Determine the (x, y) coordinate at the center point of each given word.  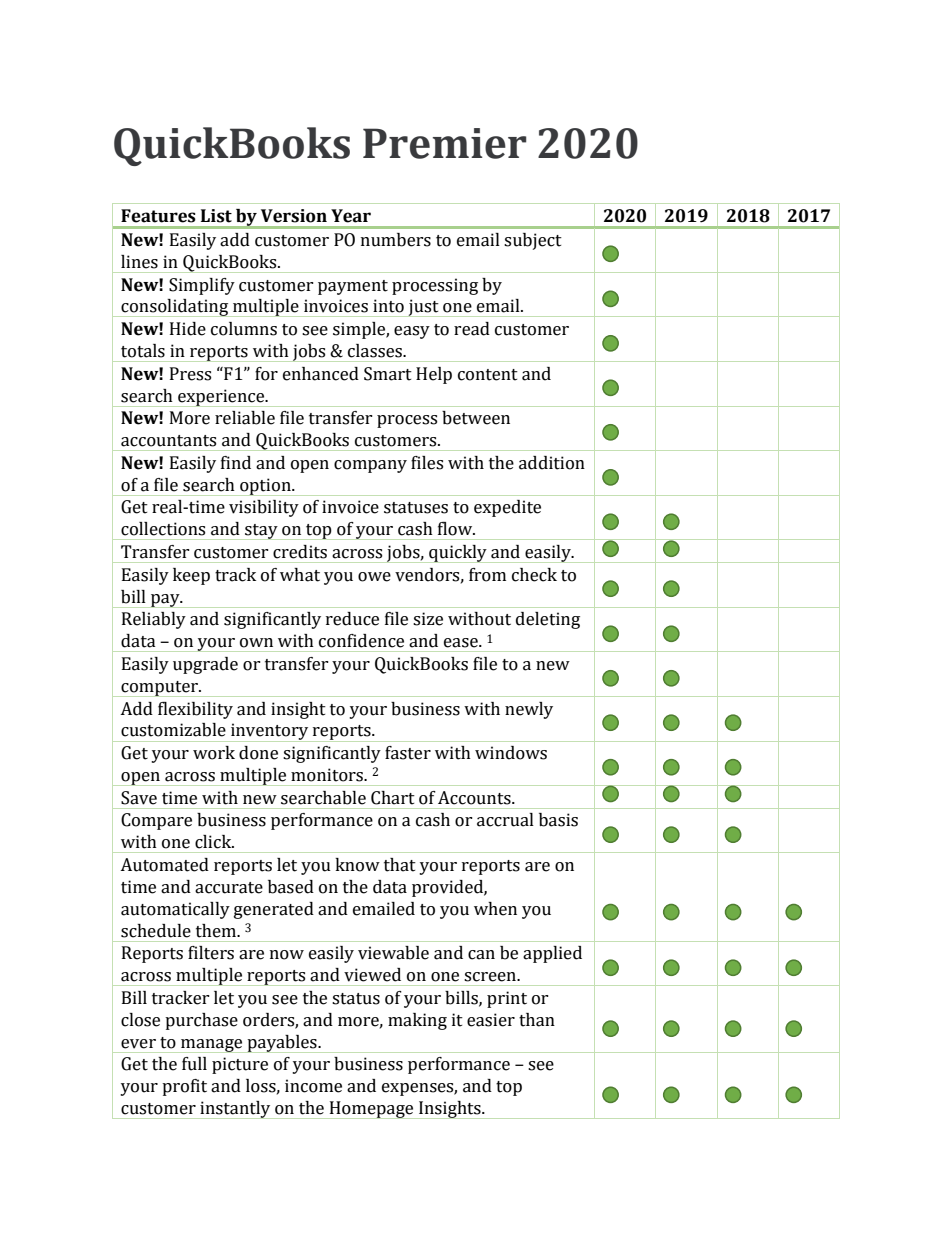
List (216, 216)
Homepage (371, 1110)
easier (491, 1020)
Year (351, 216)
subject (533, 241)
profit (184, 1087)
